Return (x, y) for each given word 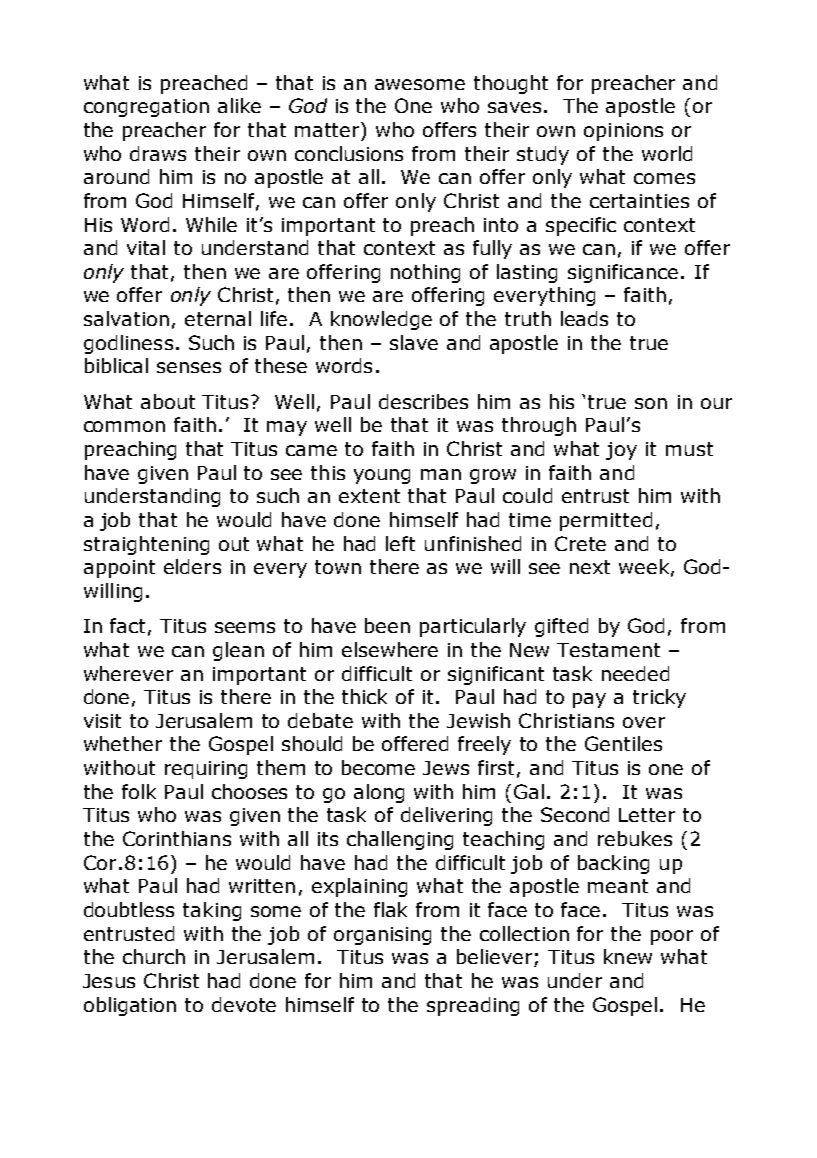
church (154, 956)
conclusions (349, 153)
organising (382, 936)
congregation (146, 108)
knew (628, 956)
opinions (623, 132)
